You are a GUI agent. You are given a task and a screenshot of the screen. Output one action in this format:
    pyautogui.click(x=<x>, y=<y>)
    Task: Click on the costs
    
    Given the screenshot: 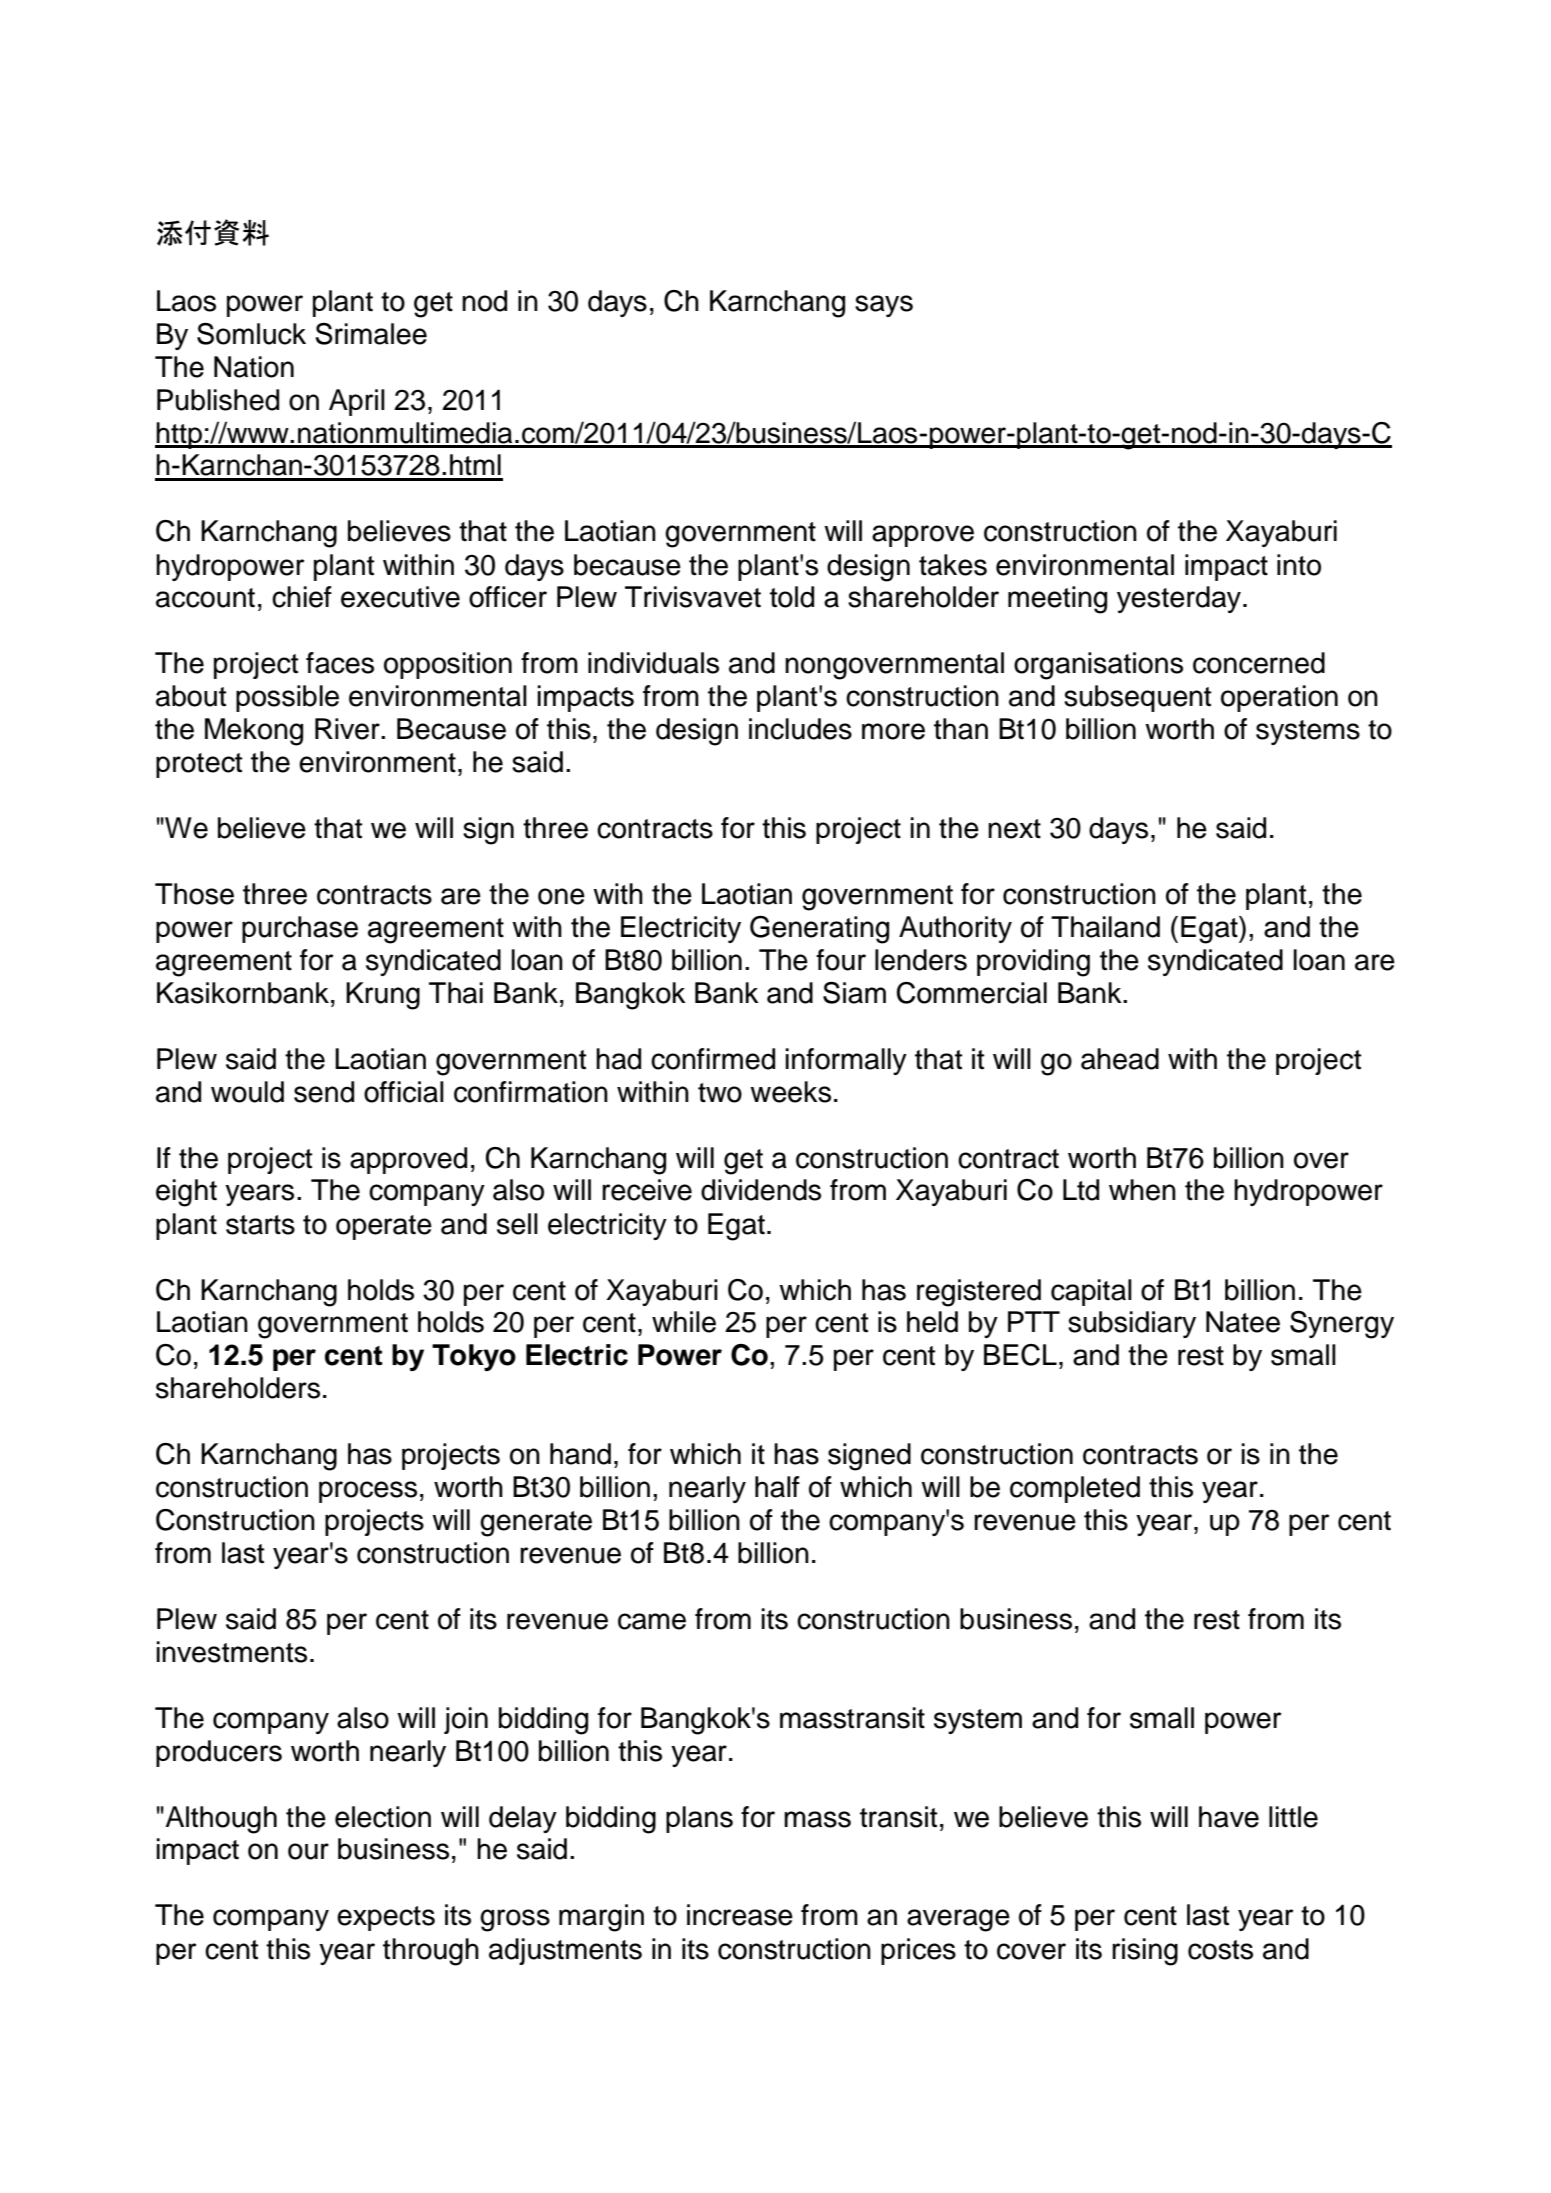 What is the action you would take?
    pyautogui.click(x=1220, y=1950)
